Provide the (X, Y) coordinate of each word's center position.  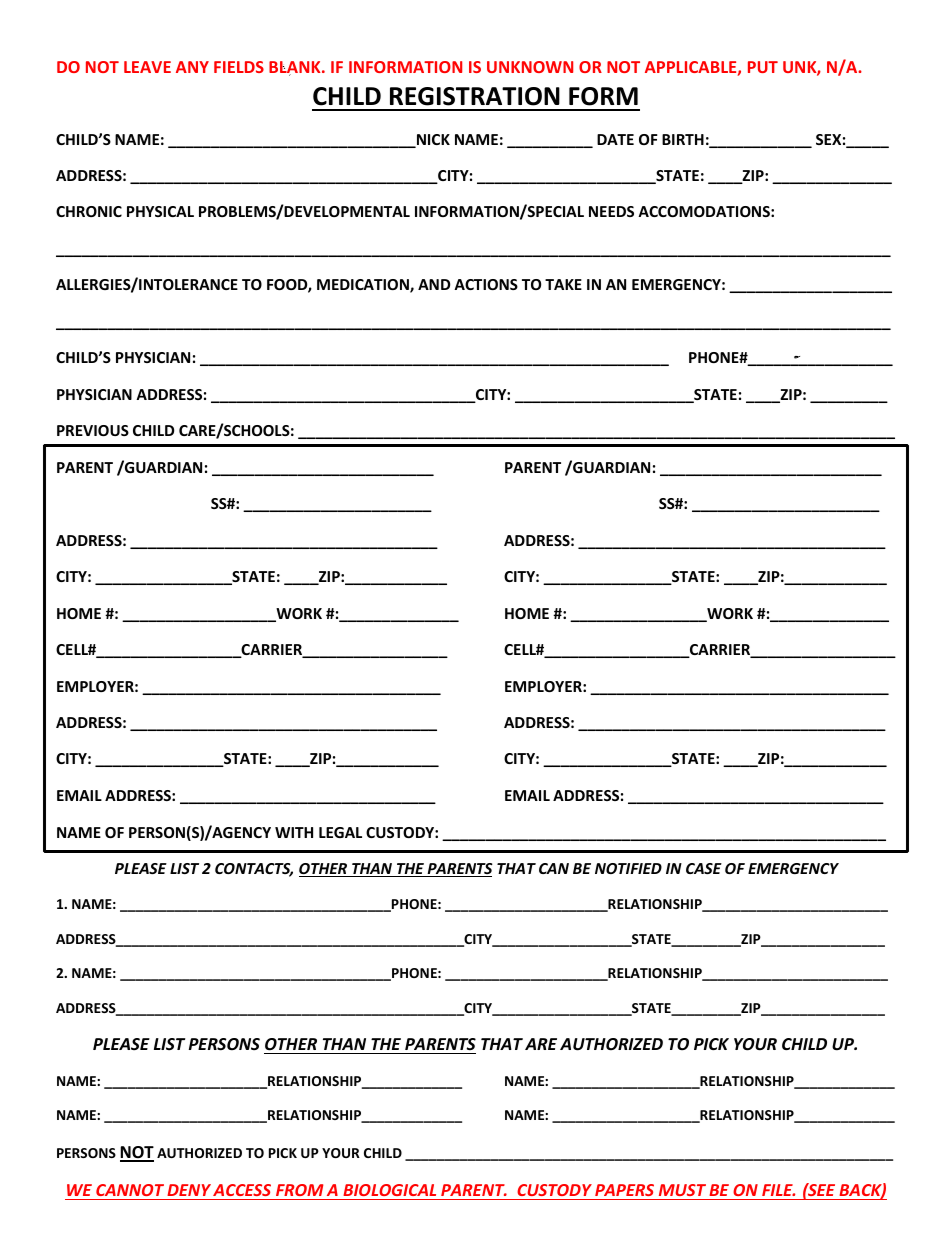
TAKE (563, 284)
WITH (294, 832)
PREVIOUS (93, 430)
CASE (704, 868)
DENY (189, 1190)
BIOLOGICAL (389, 1190)
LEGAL (340, 832)
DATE (615, 139)
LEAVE (147, 67)
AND (434, 284)
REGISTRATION (475, 96)
